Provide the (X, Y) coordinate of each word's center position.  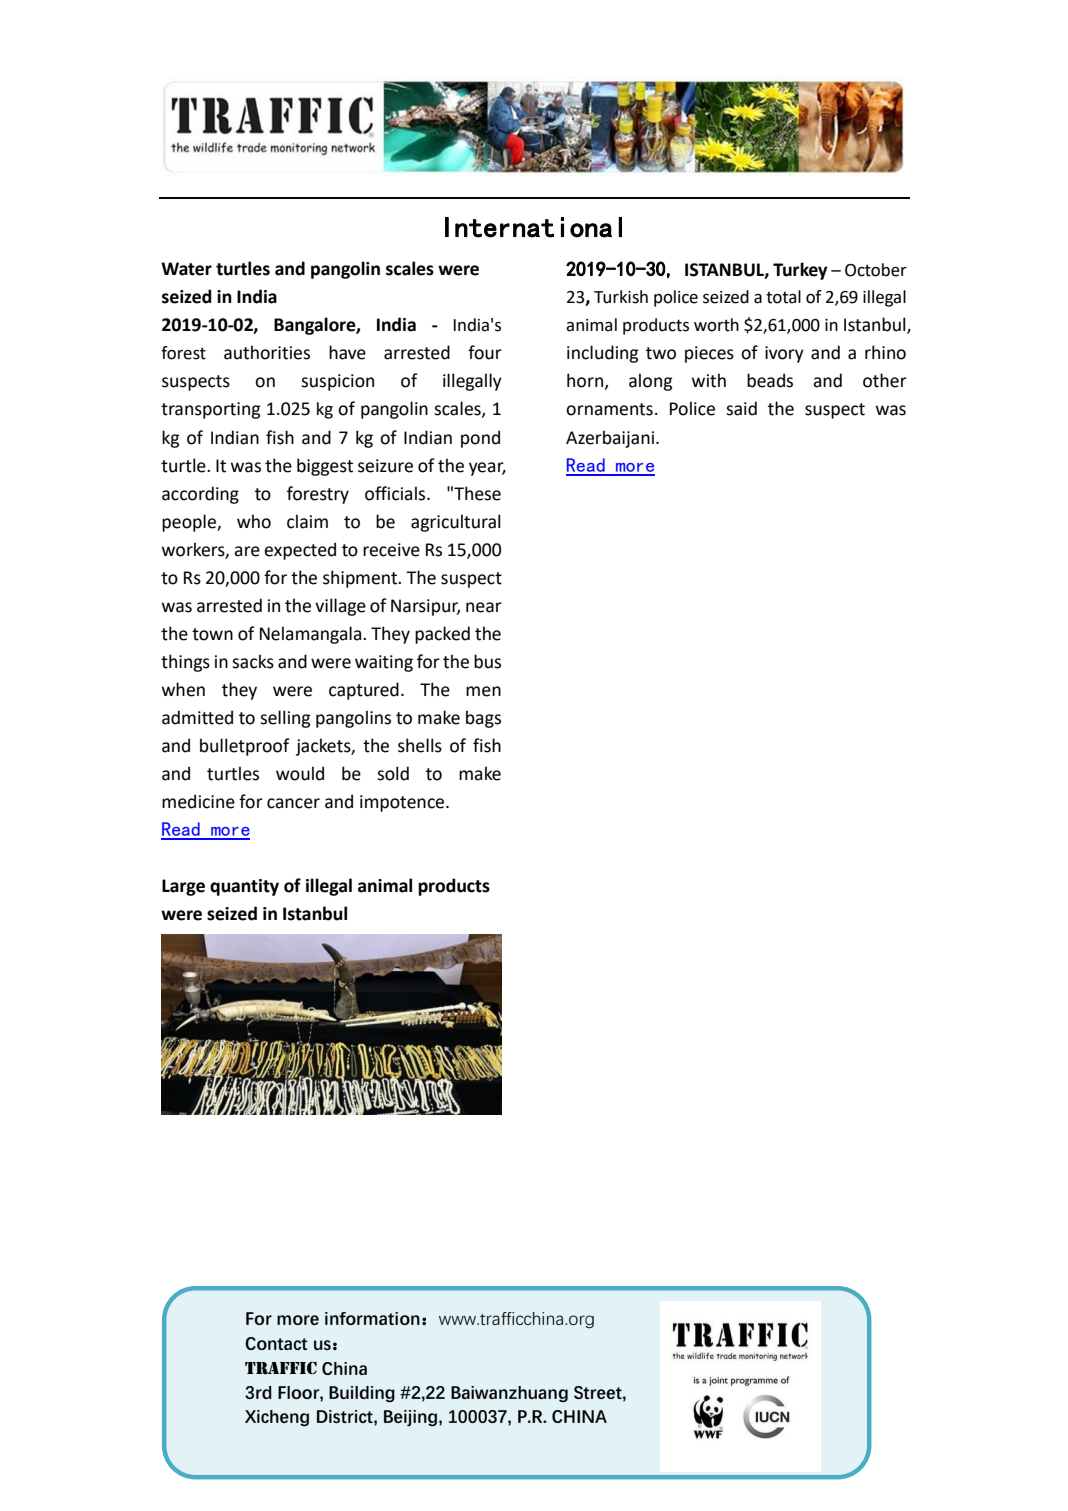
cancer (293, 803)
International (533, 227)
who (254, 521)
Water (186, 269)
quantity (244, 887)
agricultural (456, 523)
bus (487, 661)
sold (393, 773)
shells (420, 745)
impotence (403, 803)
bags (483, 719)
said (741, 408)
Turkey (800, 271)
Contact (276, 1343)
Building (362, 1394)
